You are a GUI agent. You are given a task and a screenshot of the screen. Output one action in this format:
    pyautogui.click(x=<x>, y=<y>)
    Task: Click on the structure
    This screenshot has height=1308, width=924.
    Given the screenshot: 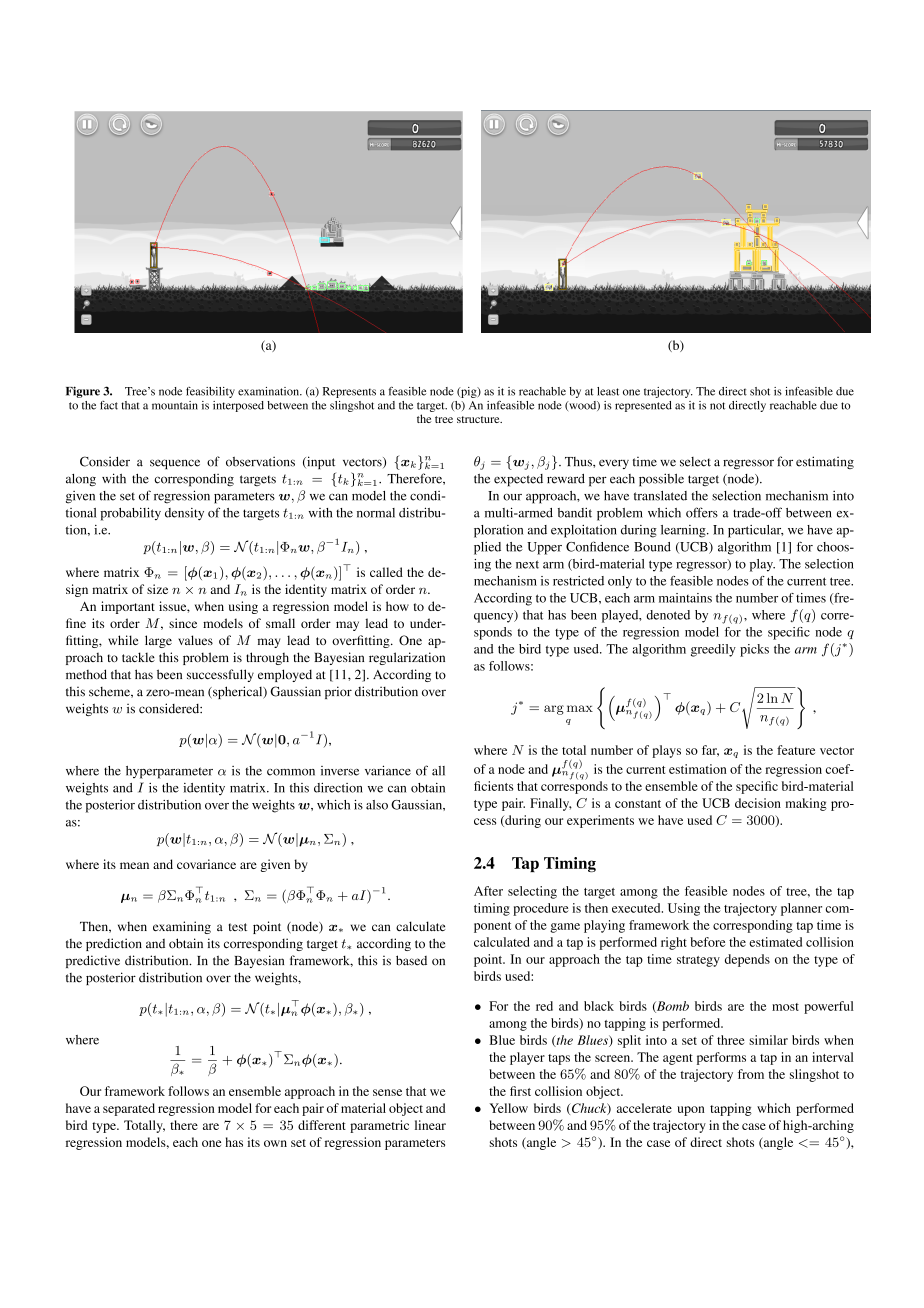 What is the action you would take?
    pyautogui.click(x=479, y=419)
